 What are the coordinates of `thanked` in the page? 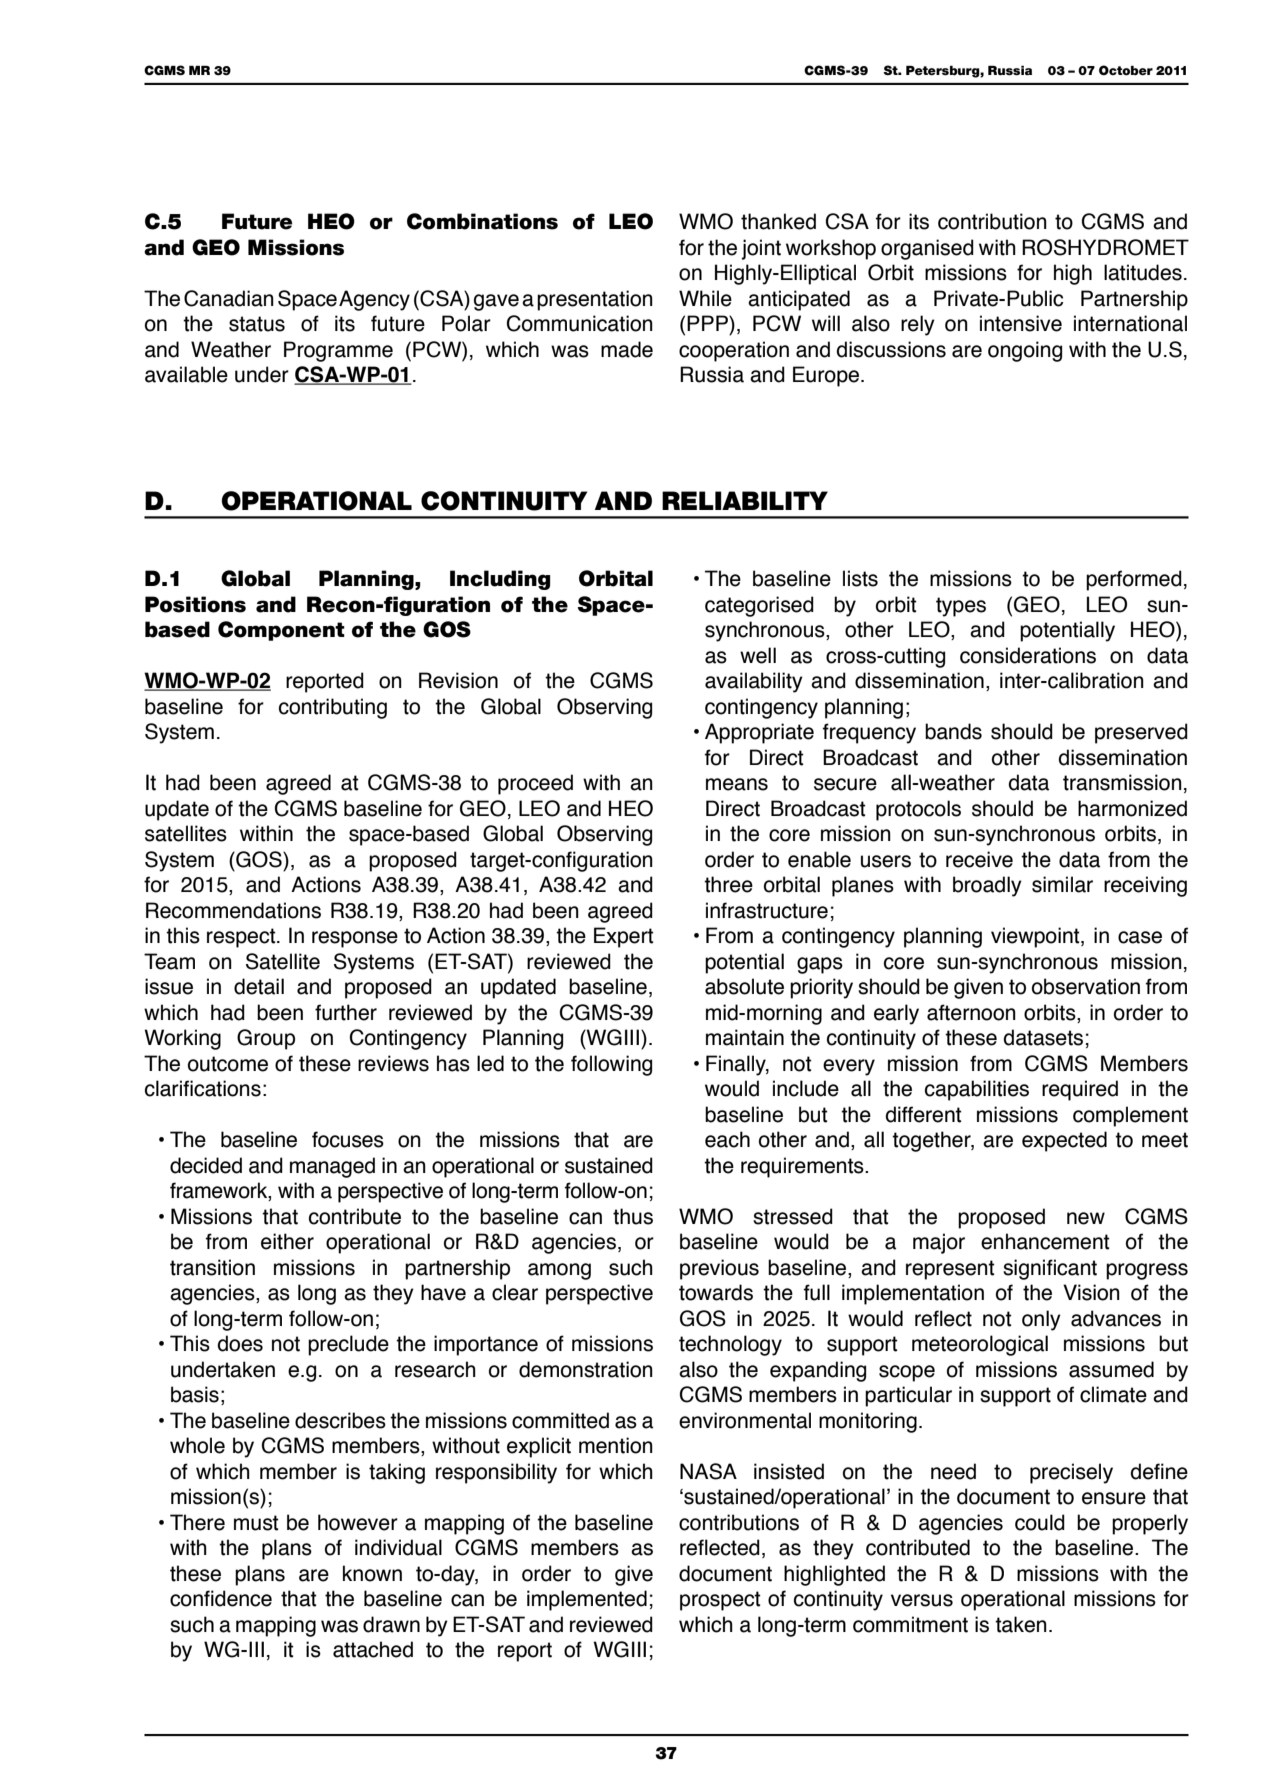 It's located at (778, 221).
